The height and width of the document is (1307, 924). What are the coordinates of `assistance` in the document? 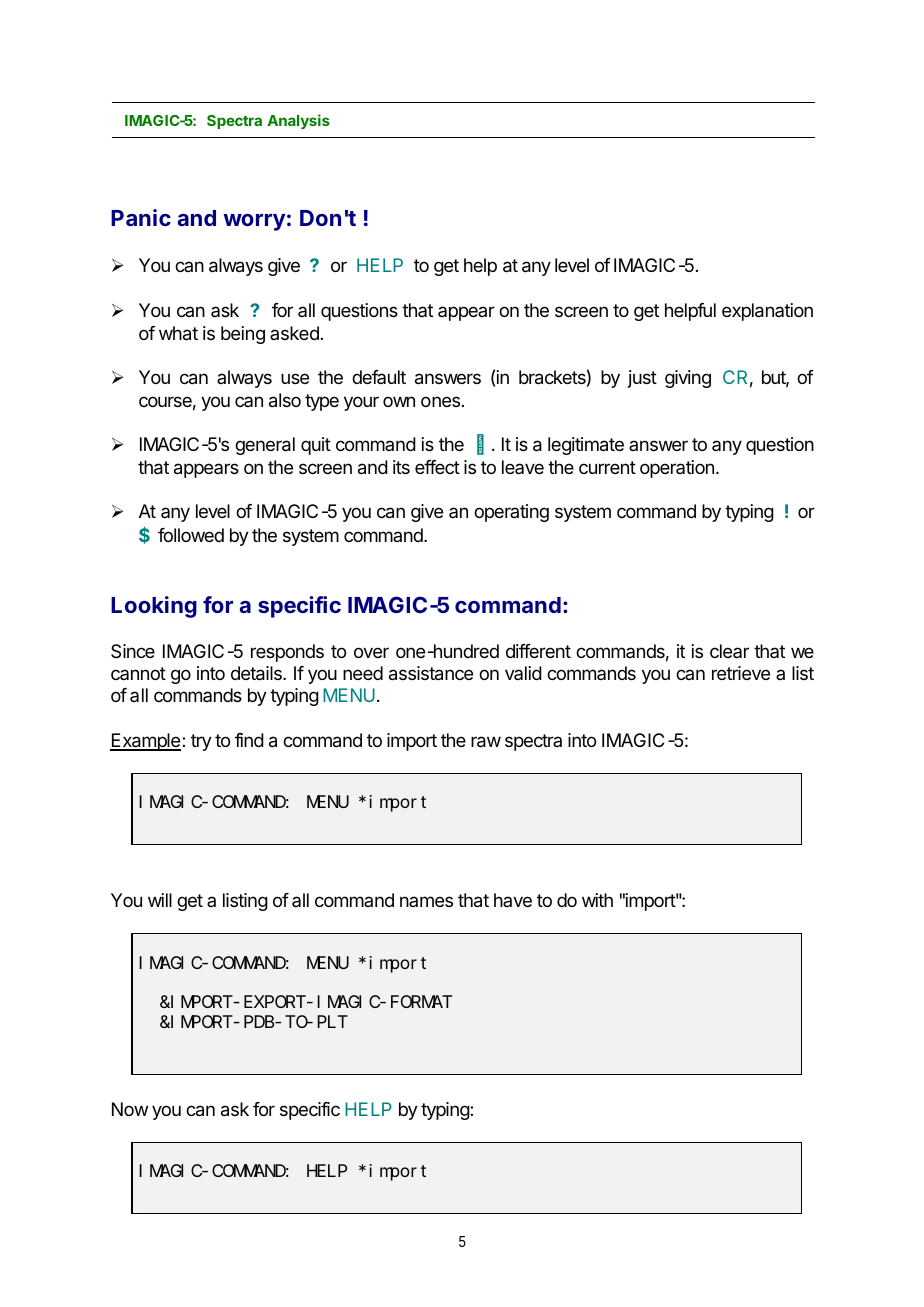 It's located at (431, 673).
